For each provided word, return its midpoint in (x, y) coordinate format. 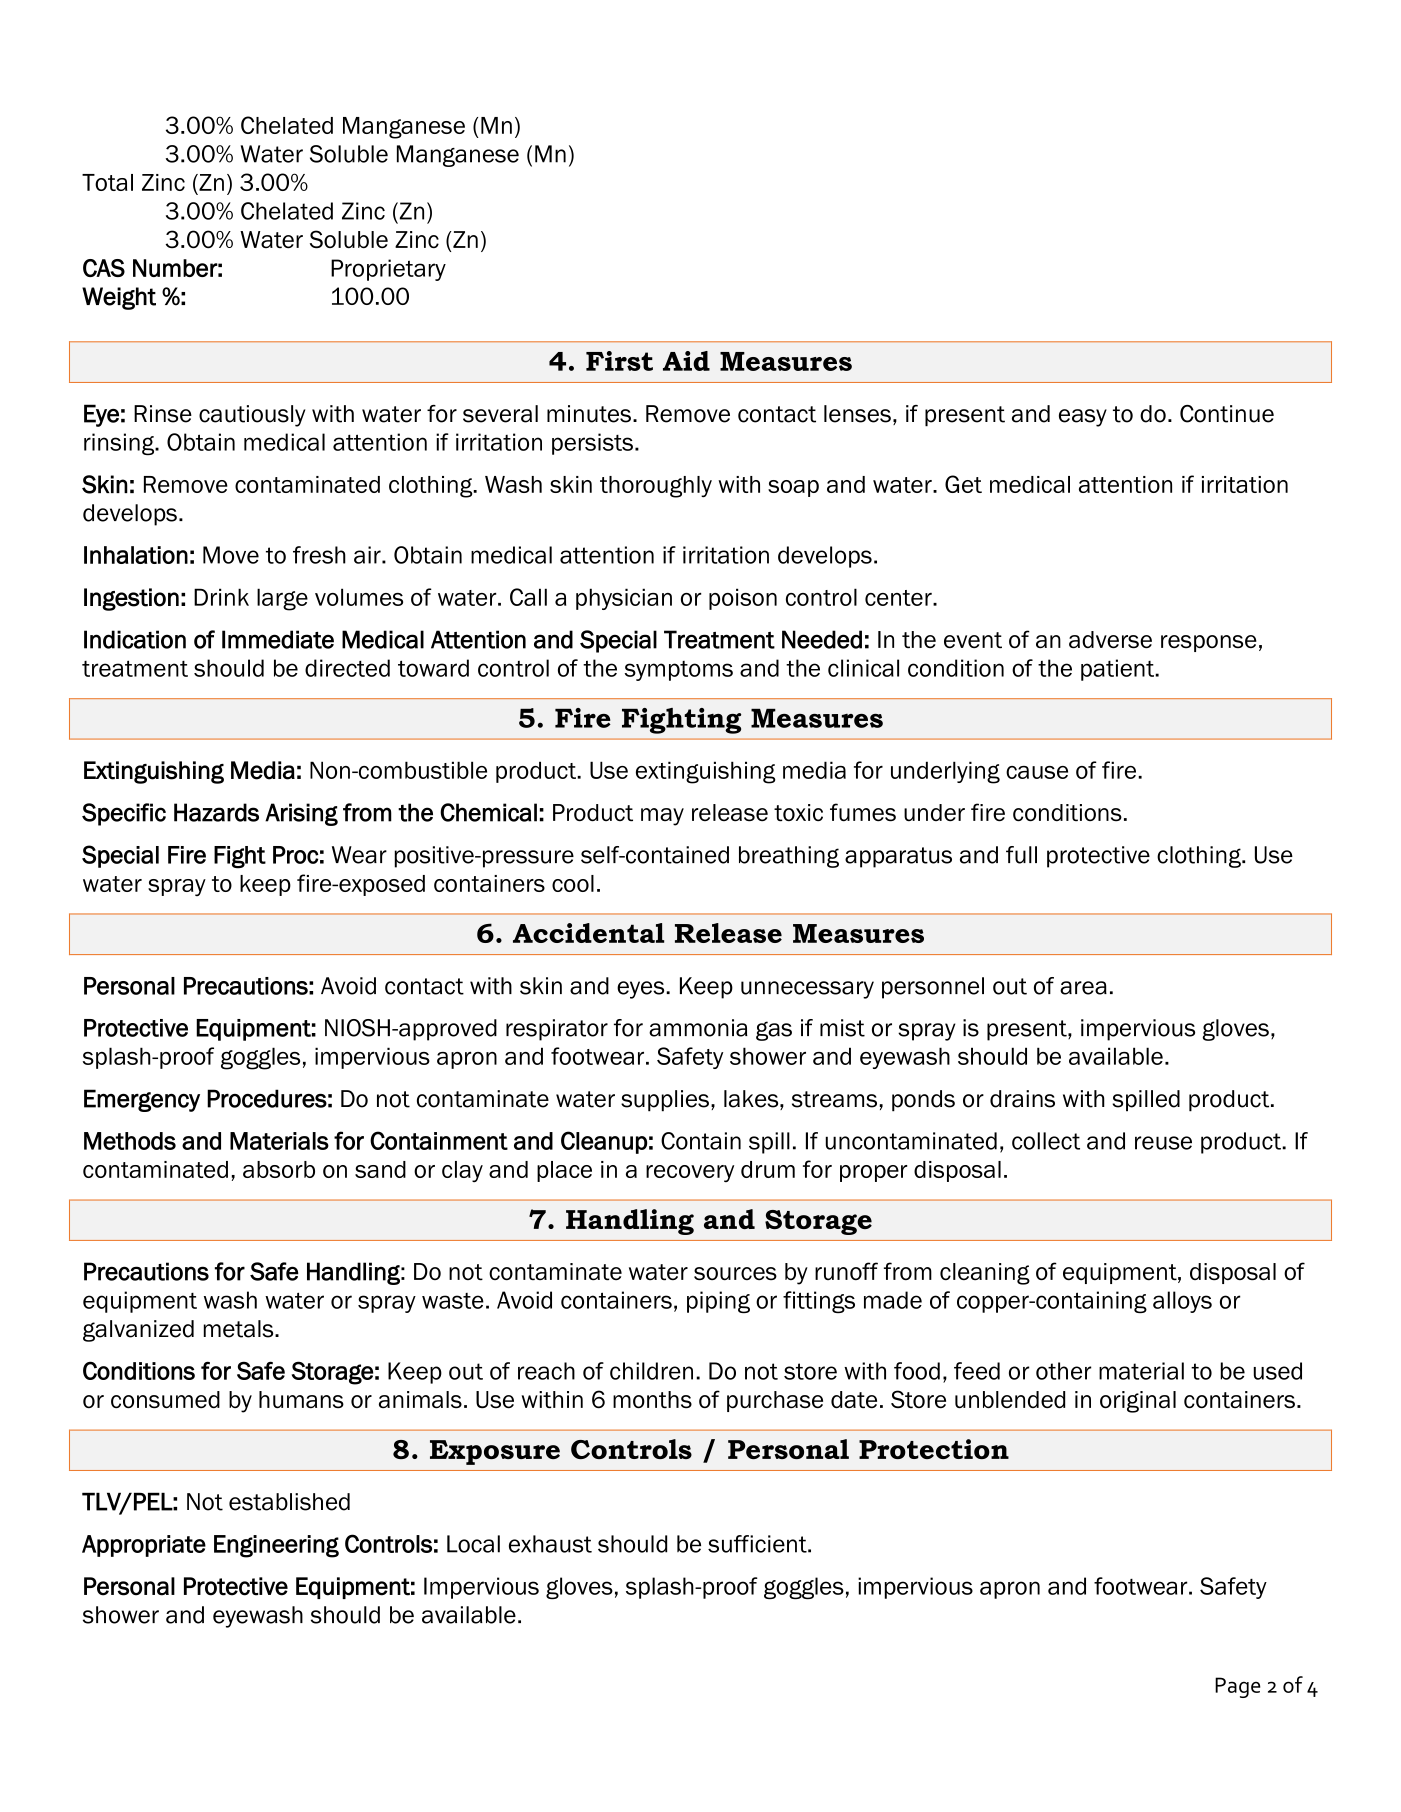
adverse (1110, 640)
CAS (104, 268)
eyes (642, 990)
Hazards (216, 812)
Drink (221, 597)
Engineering (276, 1546)
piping (718, 1302)
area (1083, 988)
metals (240, 1329)
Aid (686, 361)
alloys (1182, 1302)
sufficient (758, 1544)
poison (743, 599)
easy (1083, 418)
